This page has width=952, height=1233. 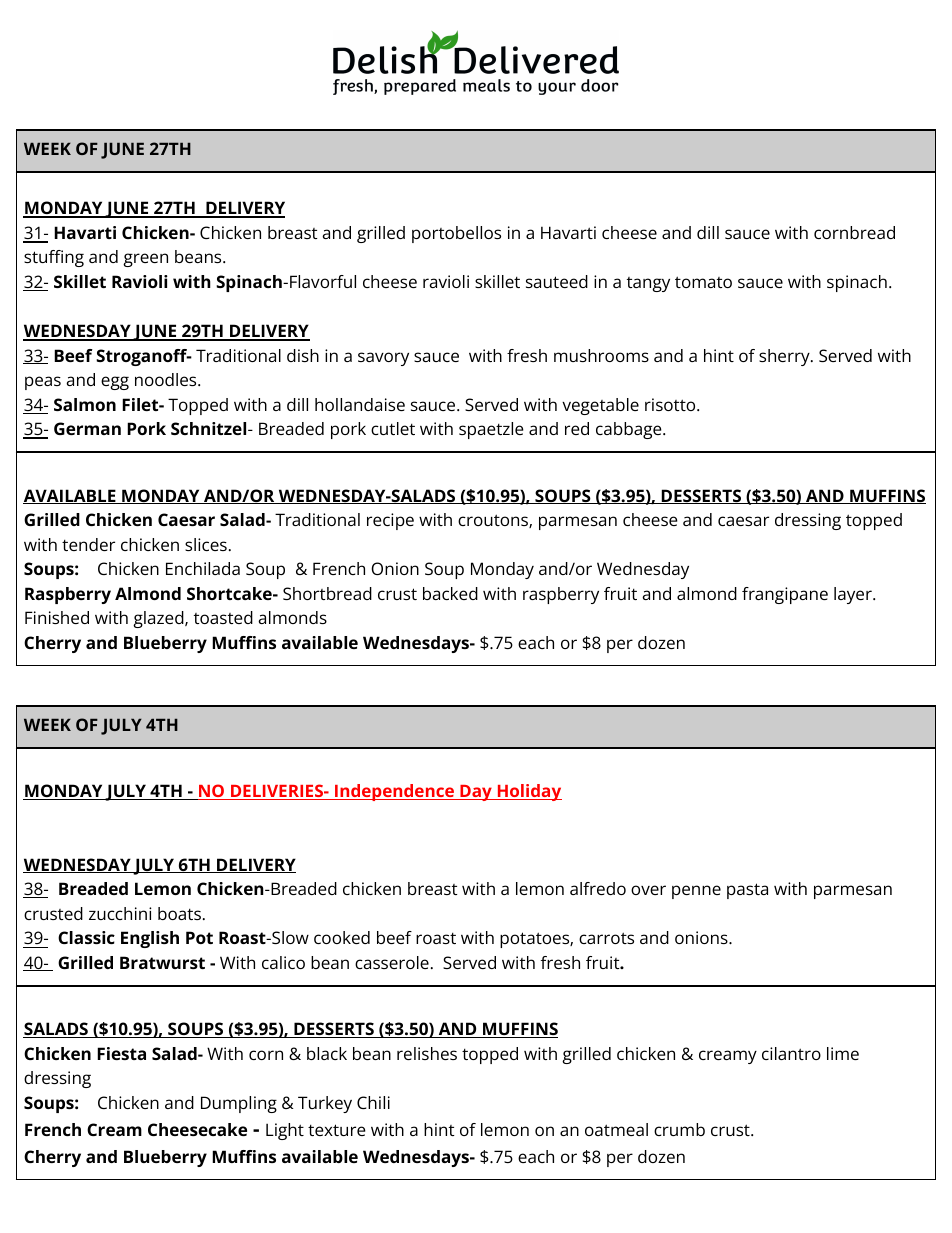 I want to click on tender, so click(x=88, y=544).
